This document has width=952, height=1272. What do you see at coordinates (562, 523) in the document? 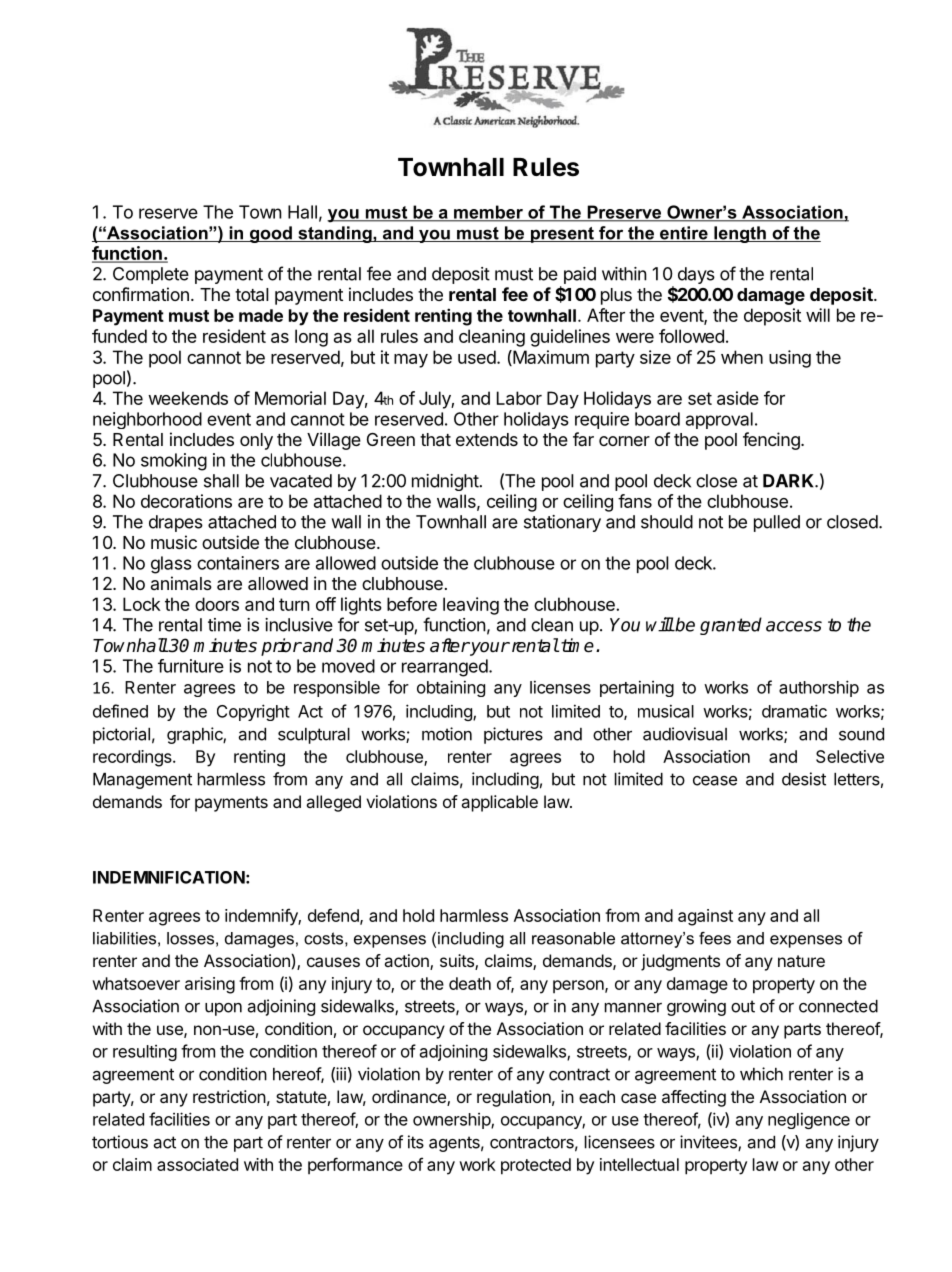
I see `stationary` at bounding box center [562, 523].
